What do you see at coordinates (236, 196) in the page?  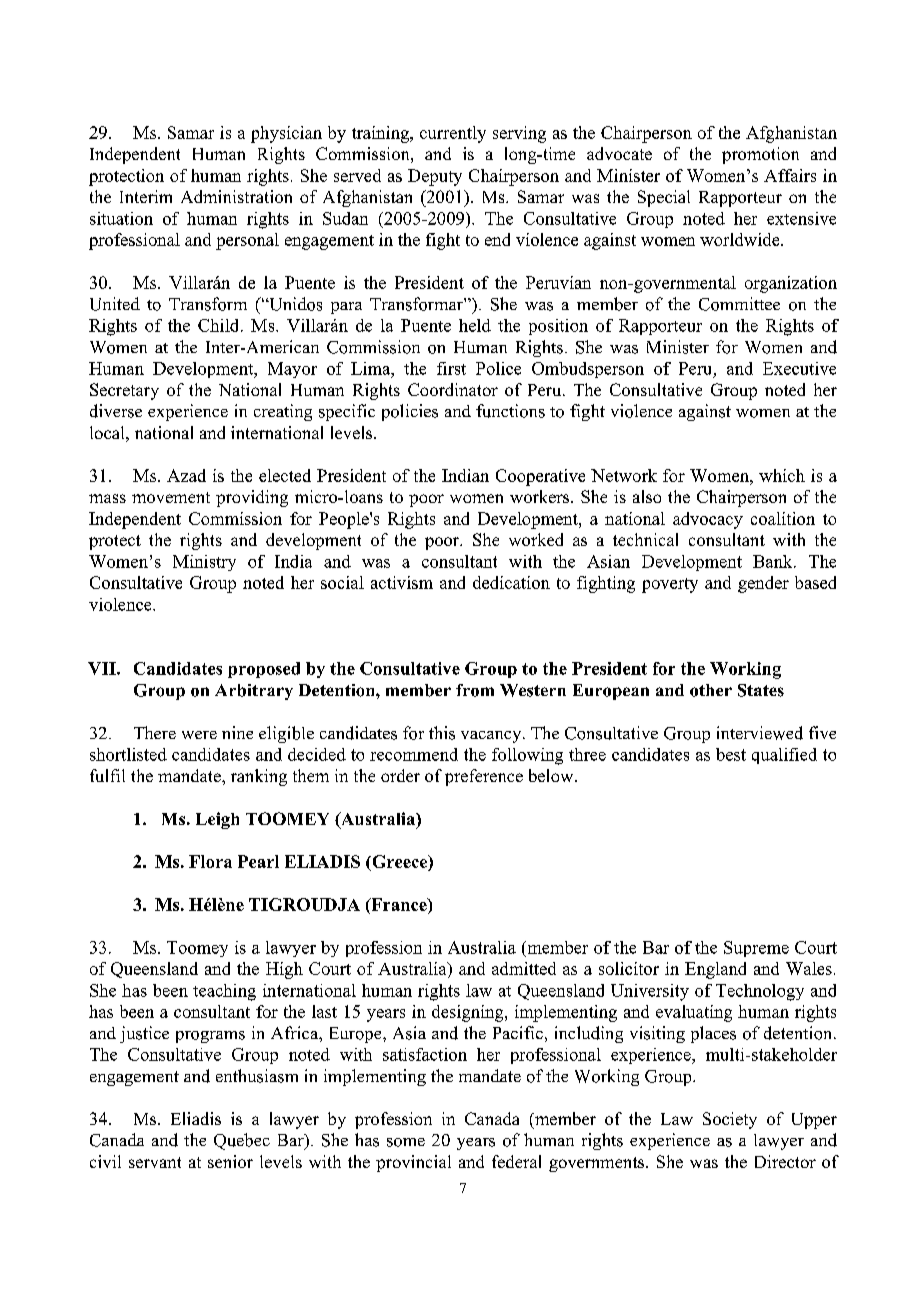 I see `Administration` at bounding box center [236, 196].
